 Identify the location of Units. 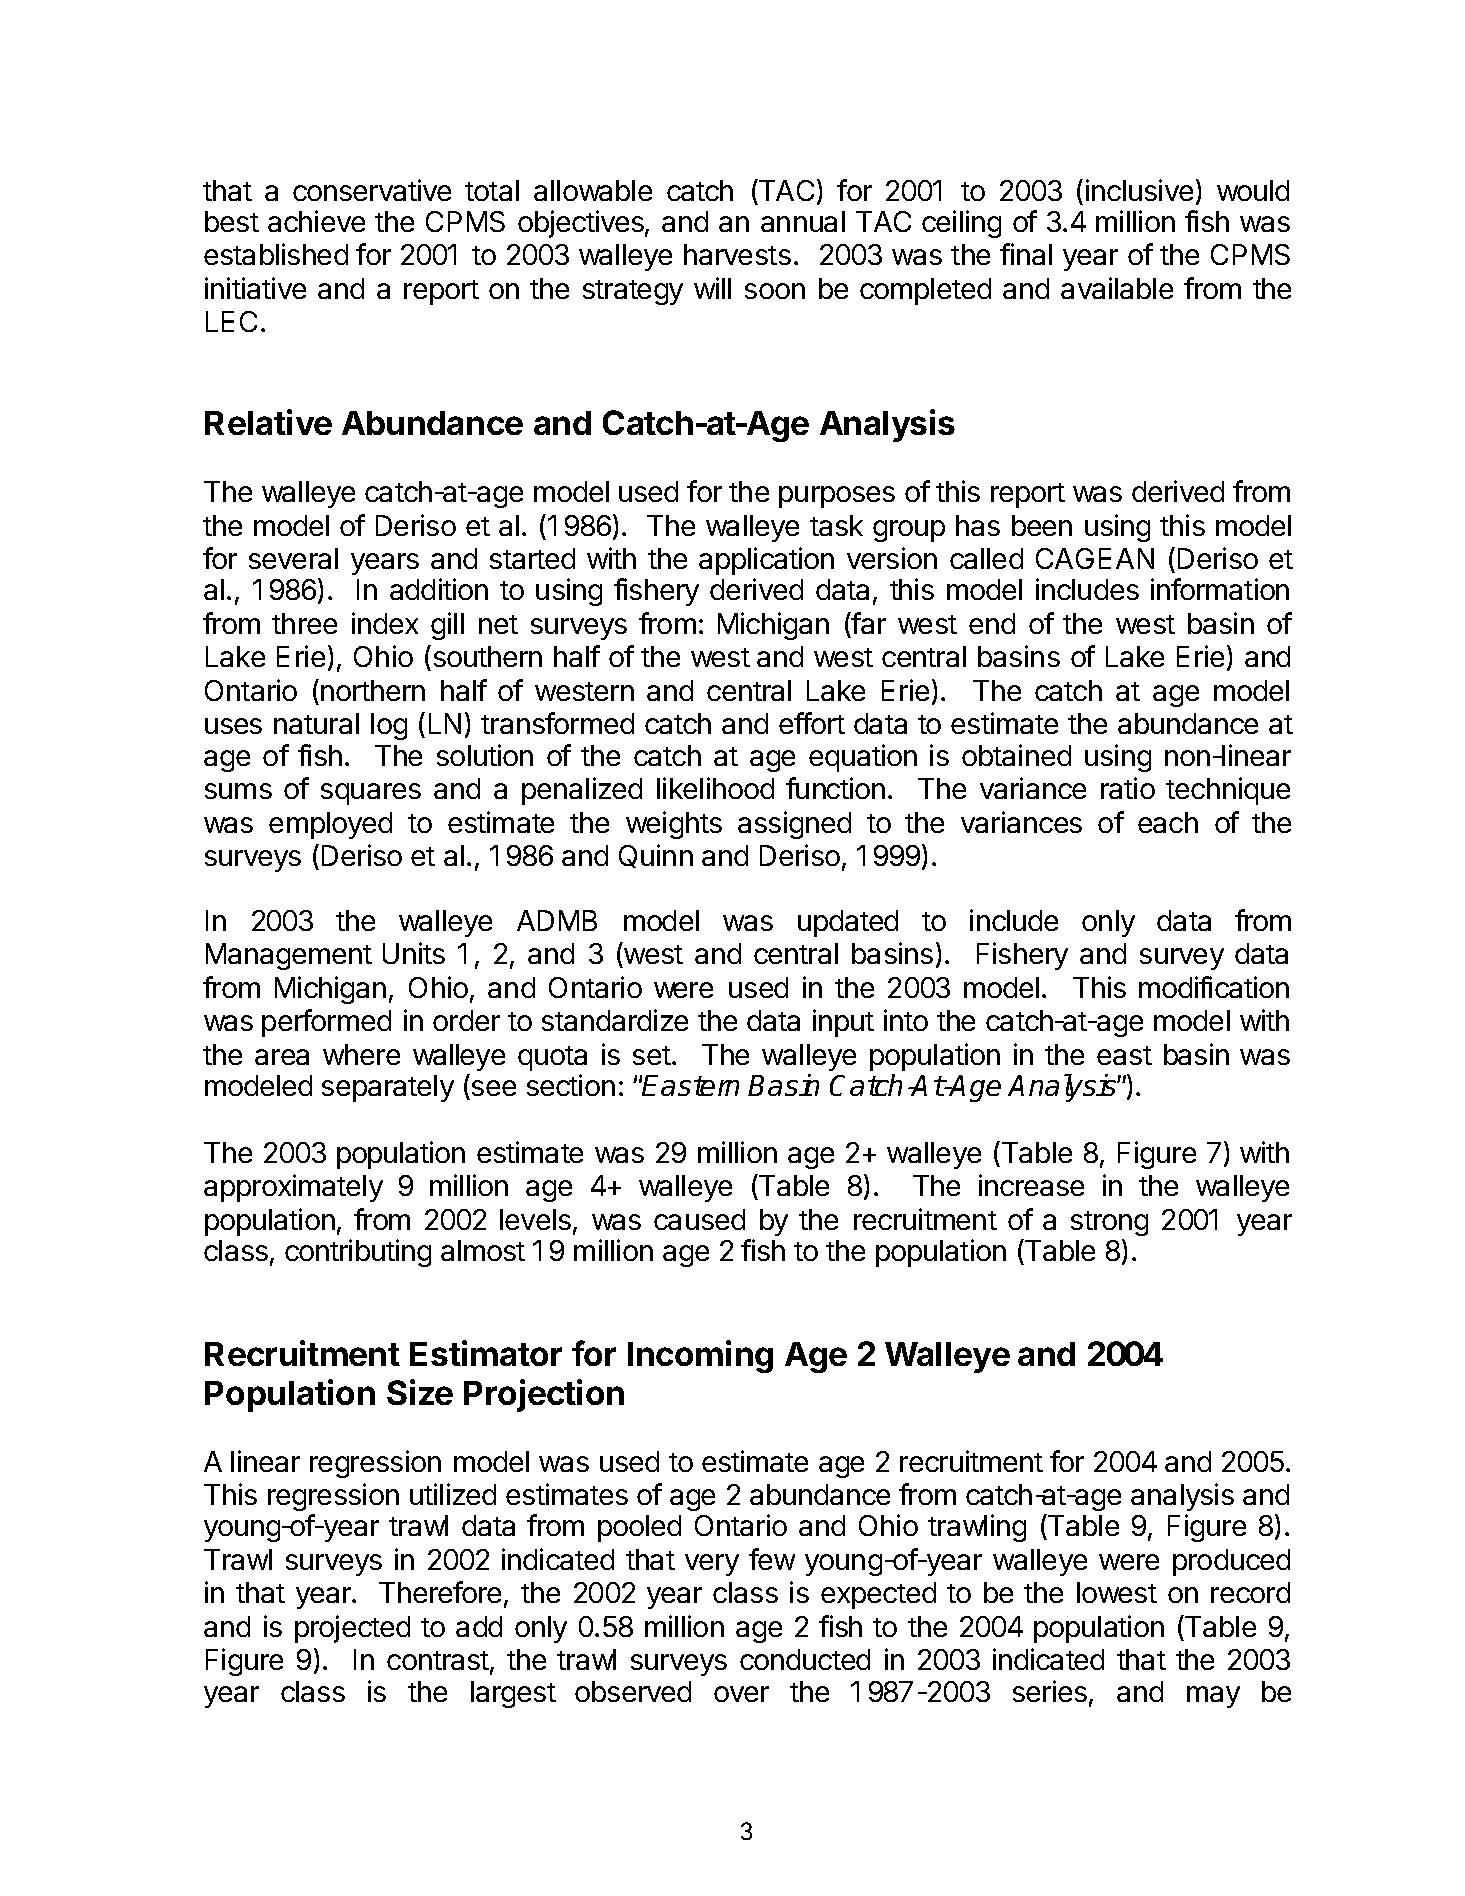
(414, 953).
